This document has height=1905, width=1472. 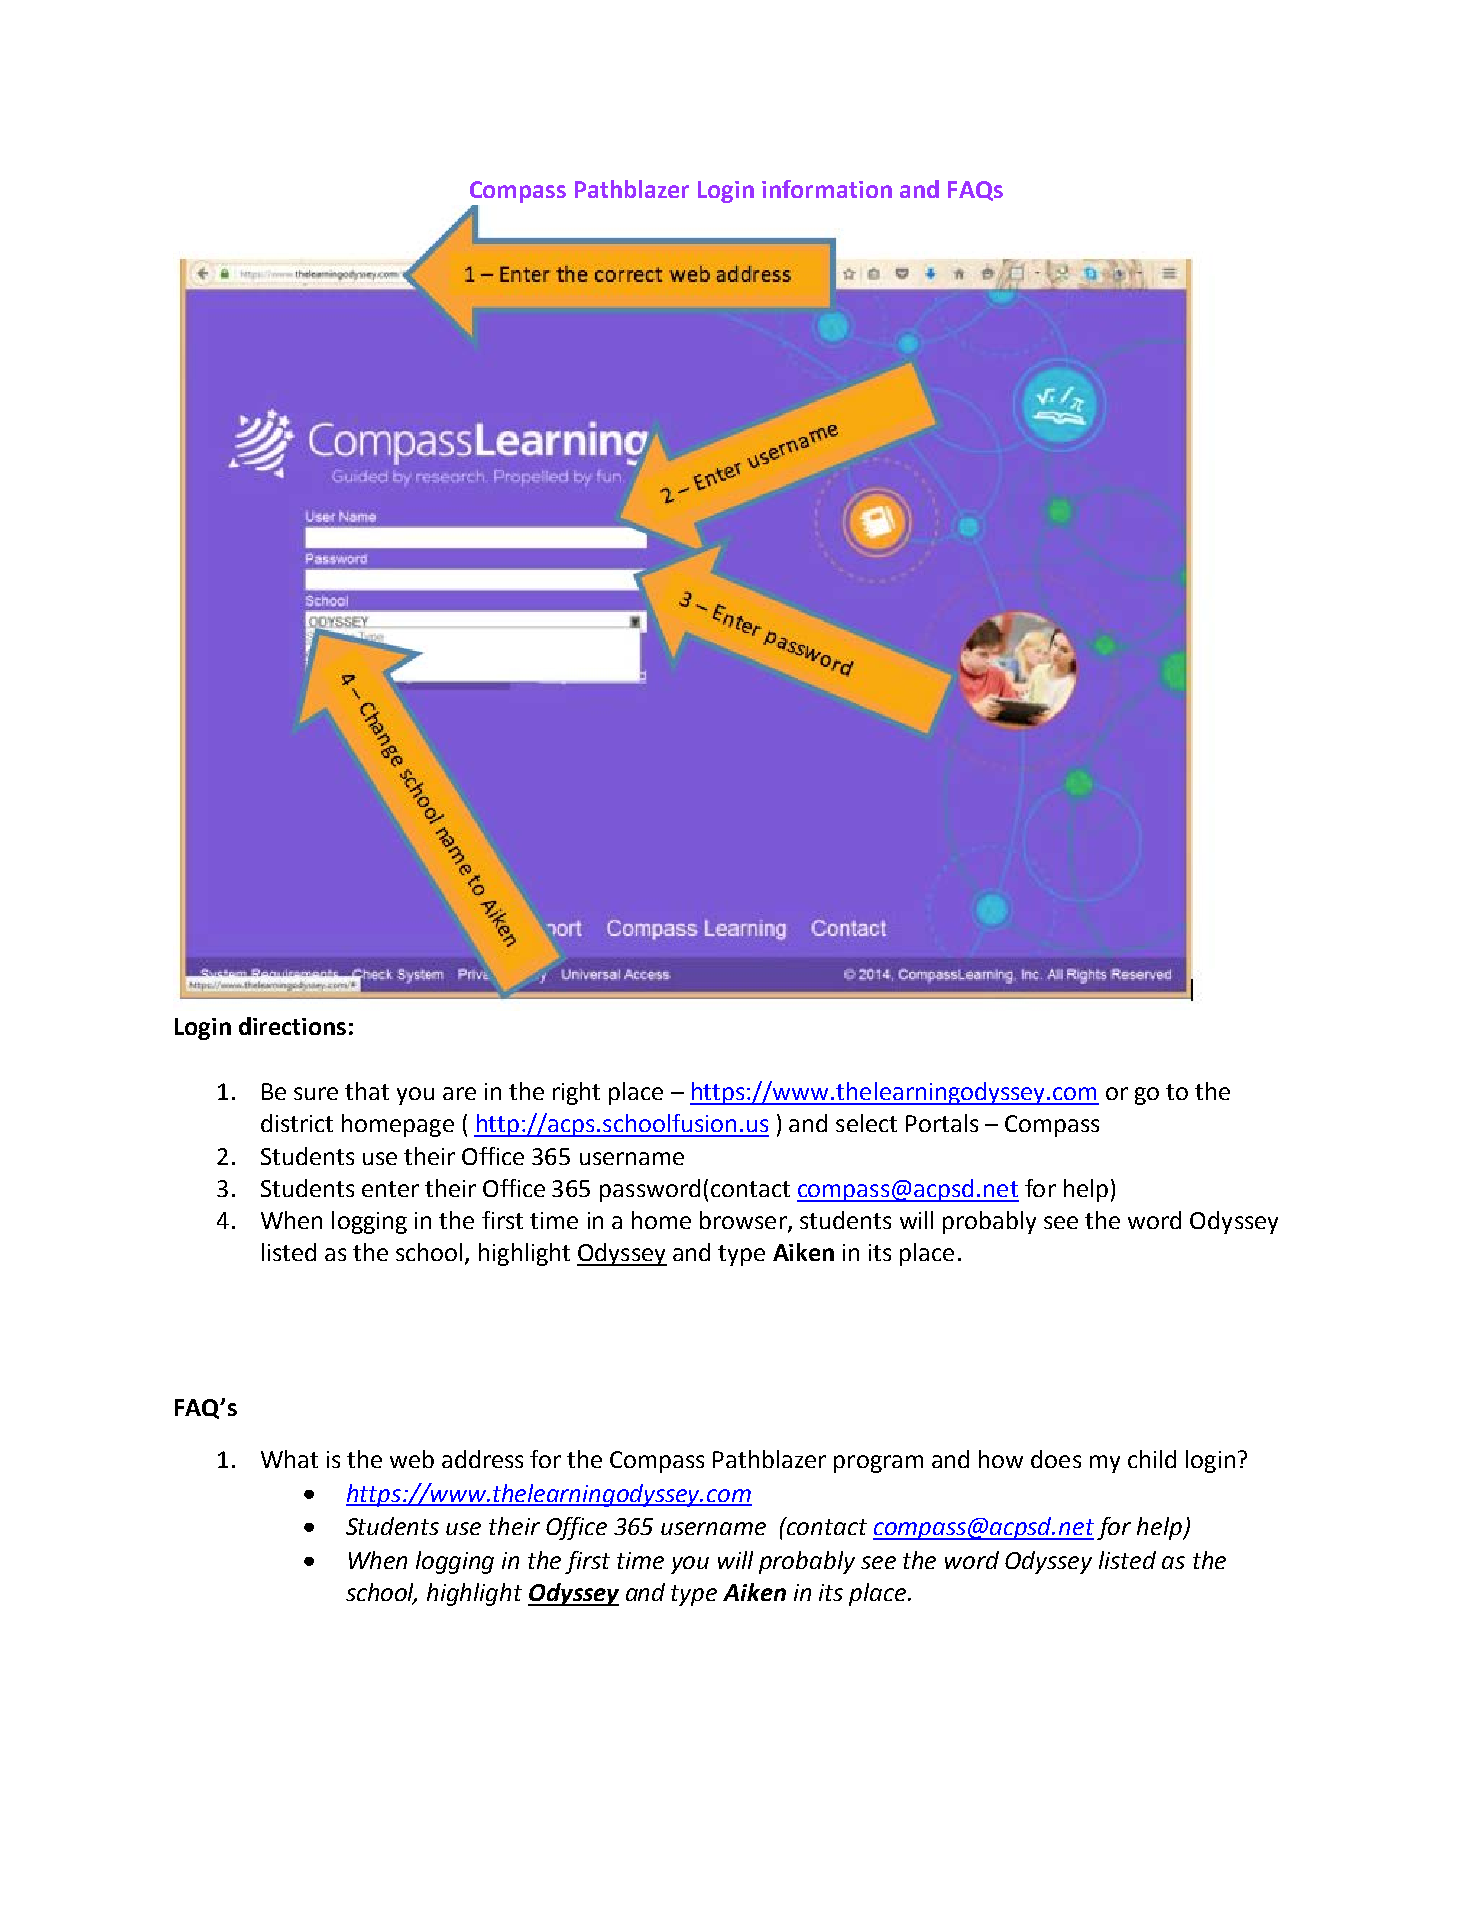 What do you see at coordinates (878, 1464) in the document?
I see `program` at bounding box center [878, 1464].
